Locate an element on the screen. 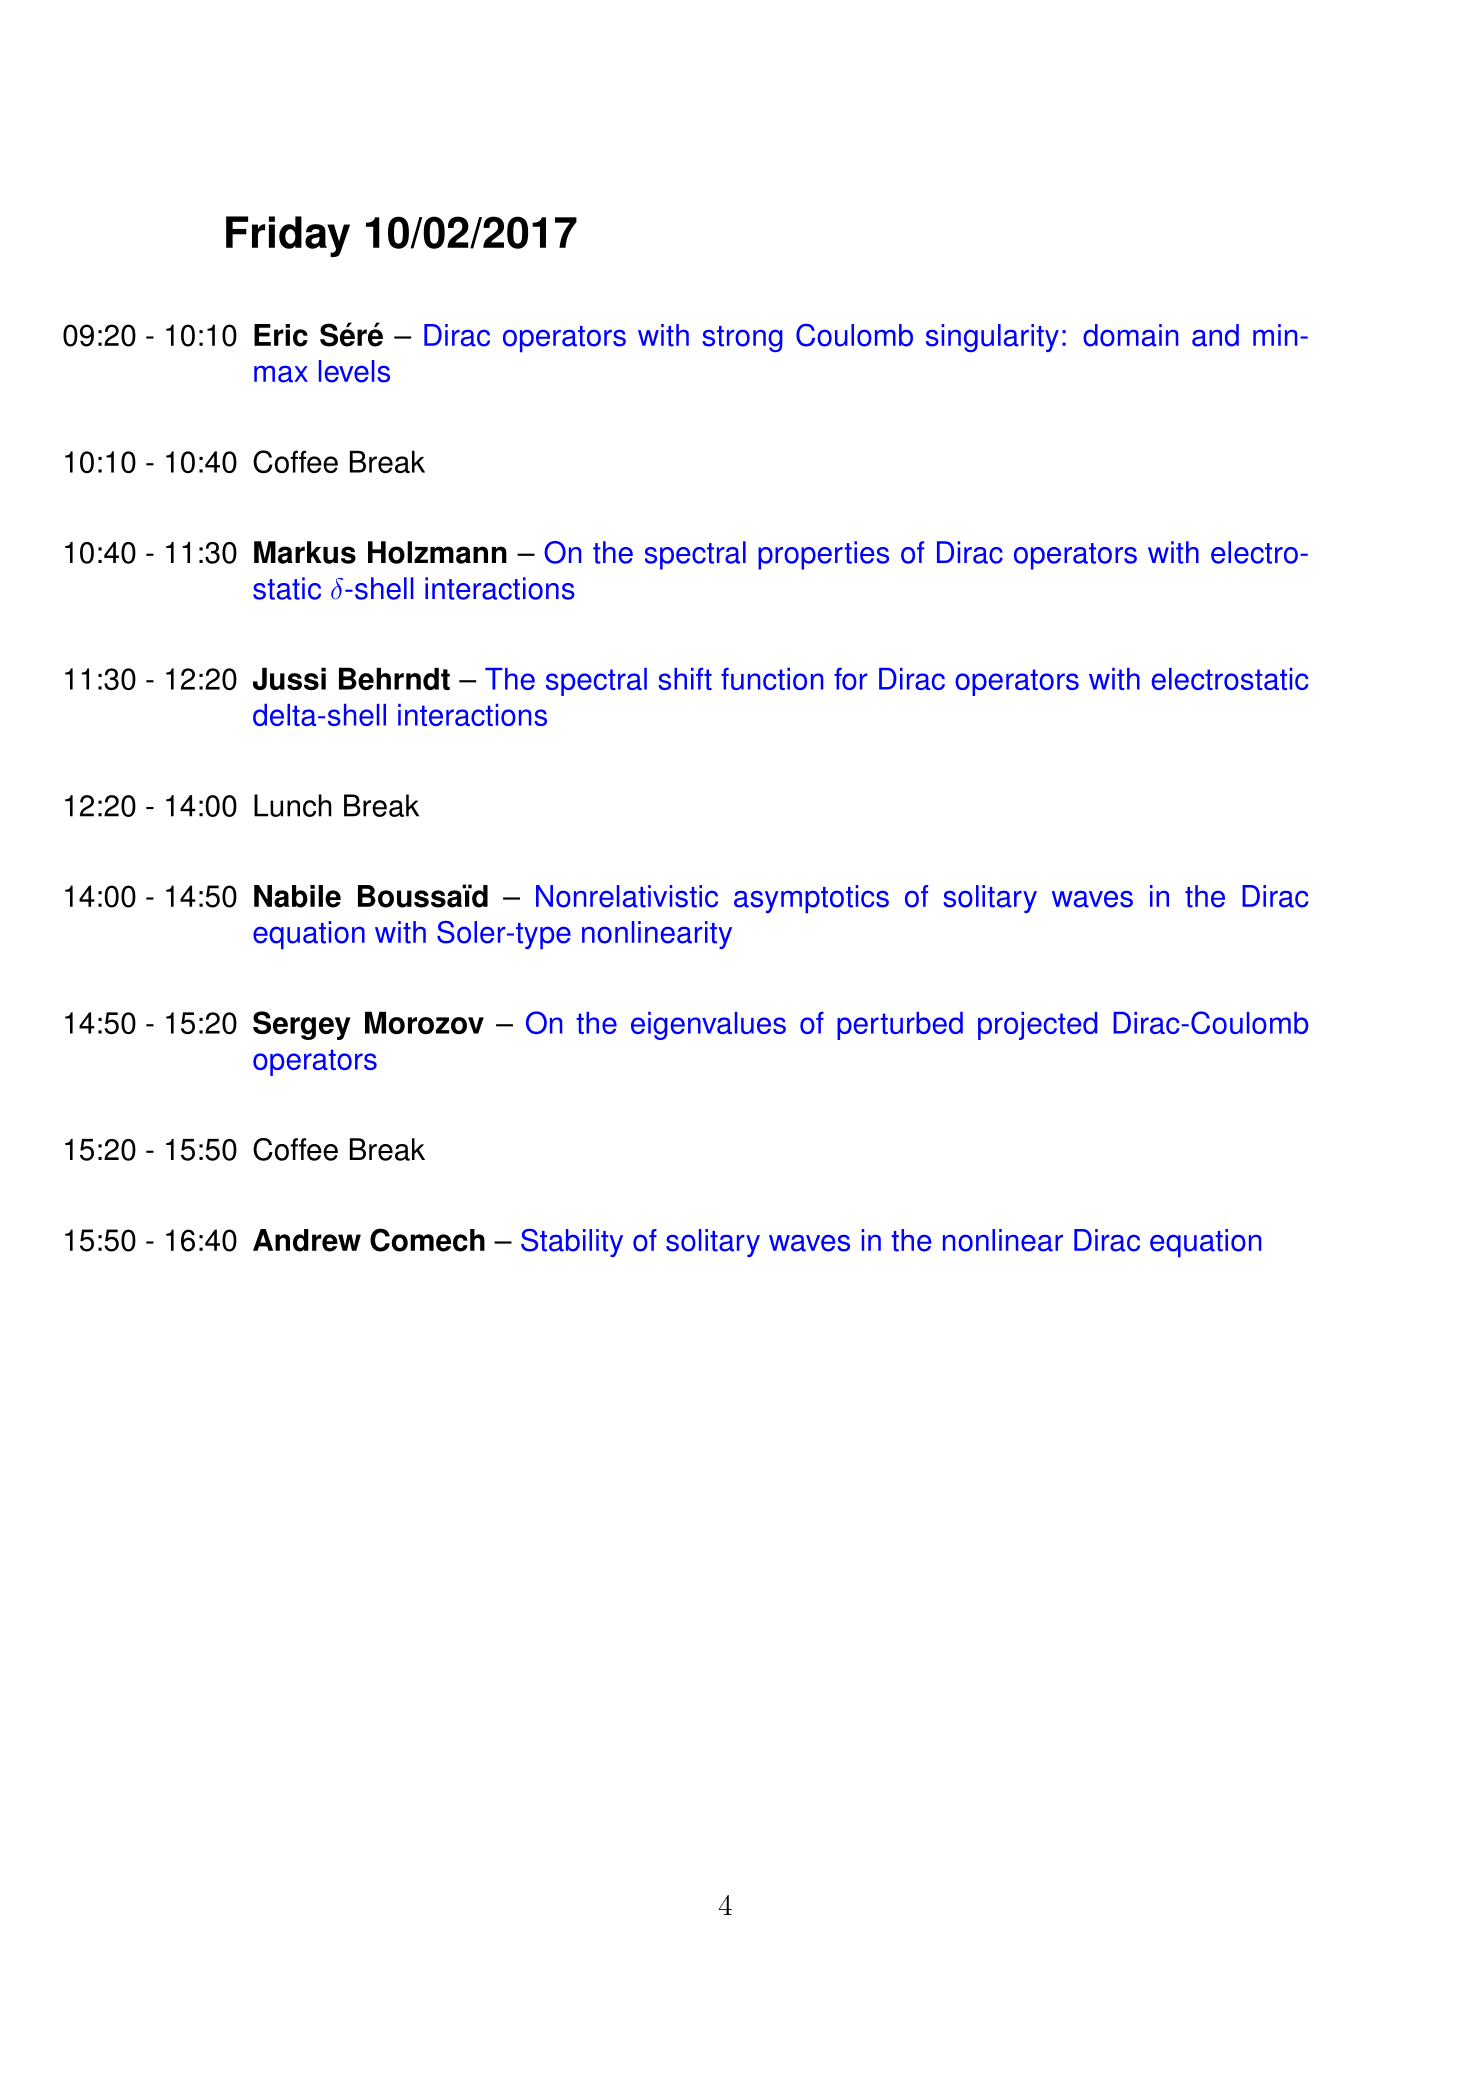 The width and height of the screenshot is (1483, 2098). for is located at coordinates (851, 679).
